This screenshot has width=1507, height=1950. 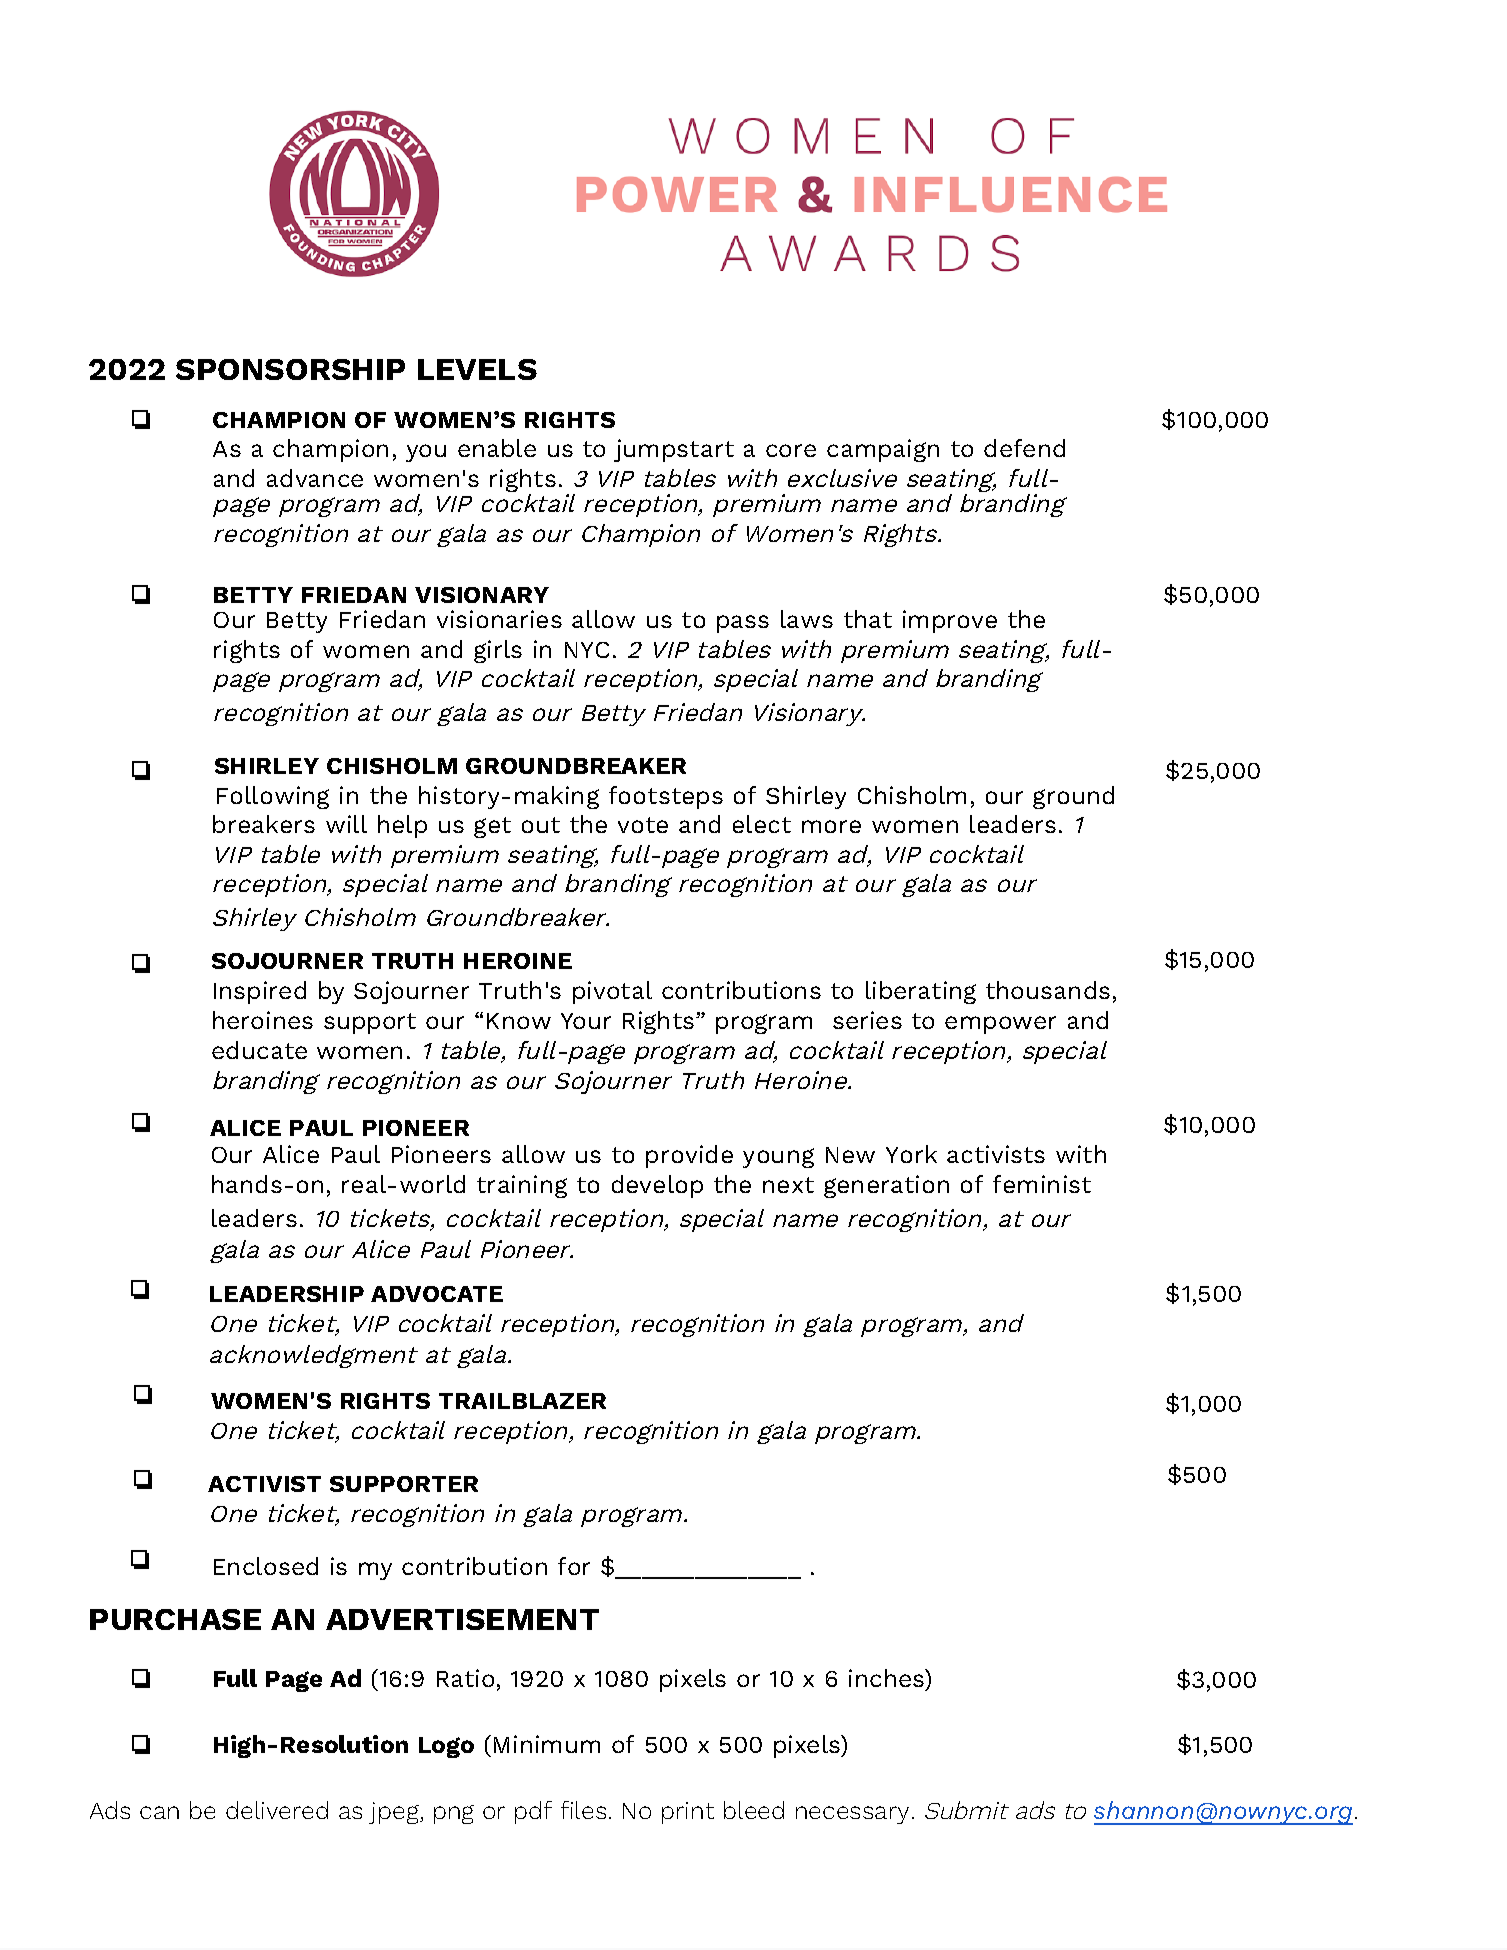 I want to click on campaign, so click(x=883, y=450).
